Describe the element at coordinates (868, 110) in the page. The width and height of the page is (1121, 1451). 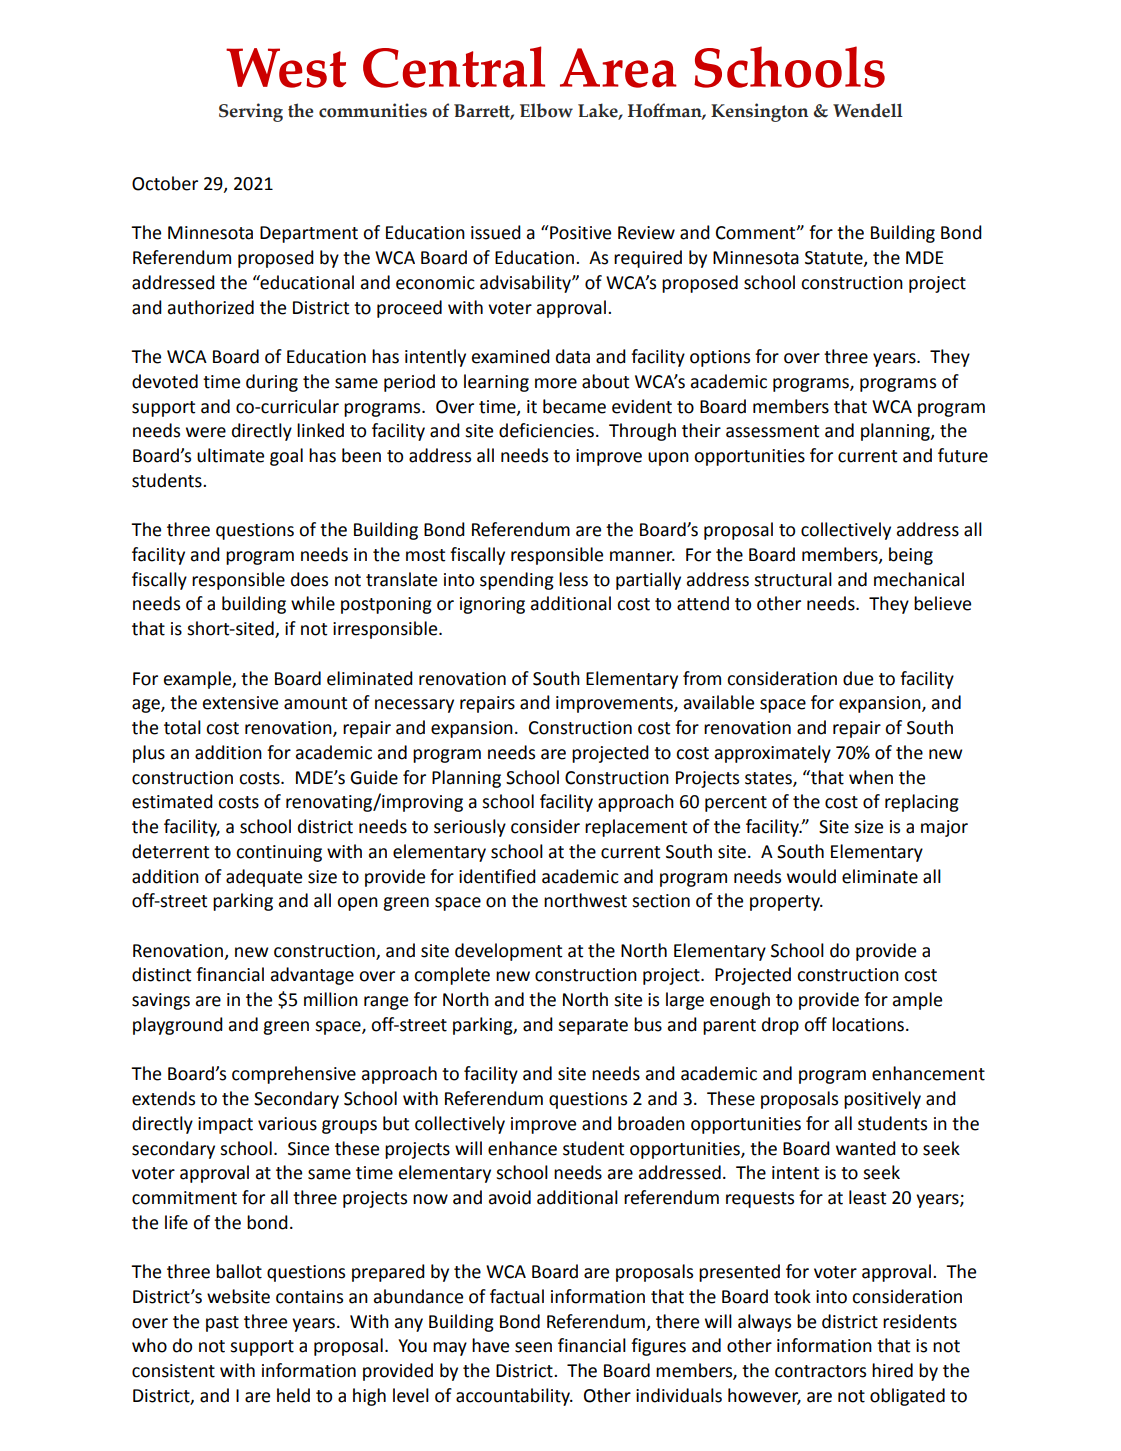
I see `Wendell` at that location.
